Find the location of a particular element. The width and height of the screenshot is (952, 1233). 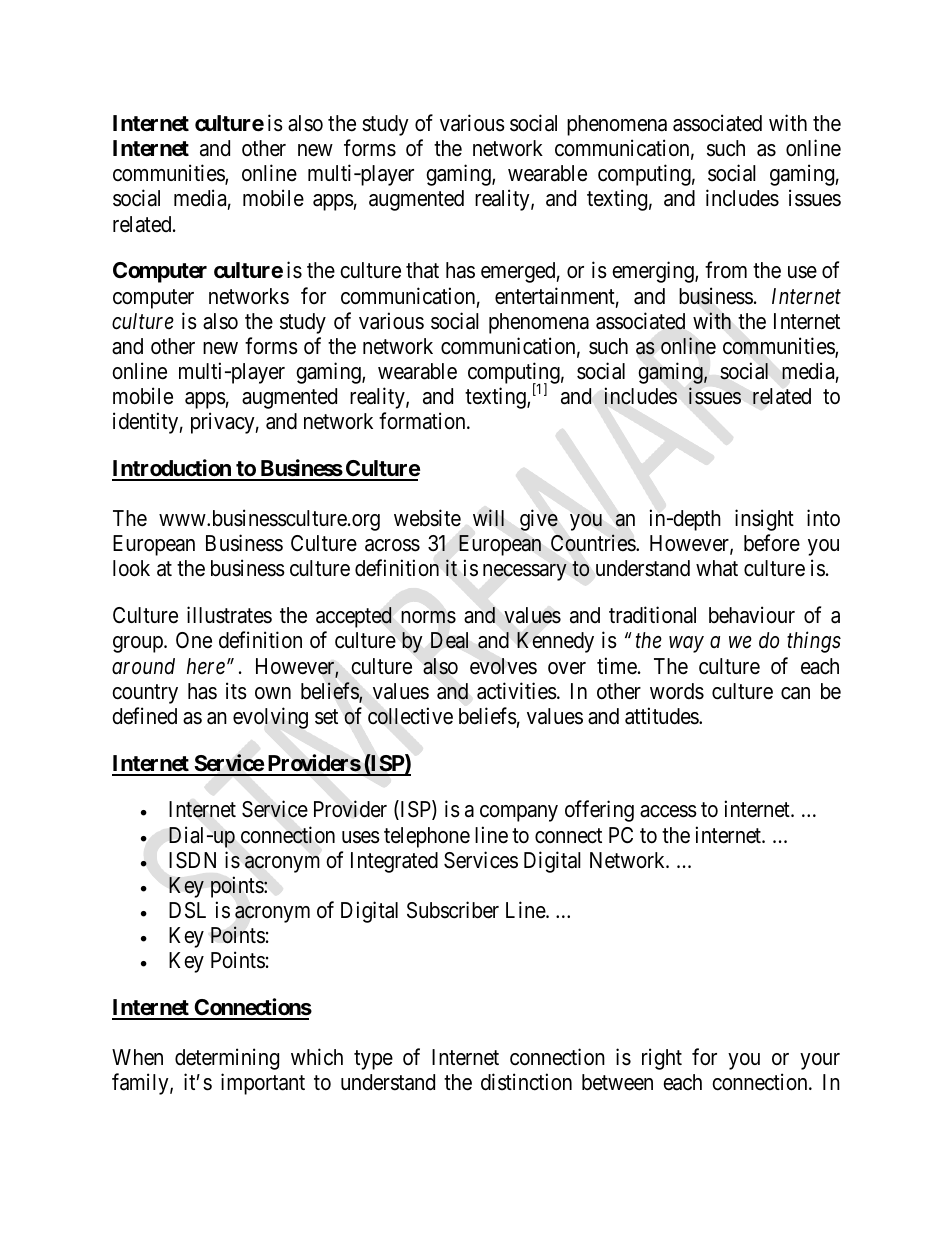

will is located at coordinates (488, 517).
